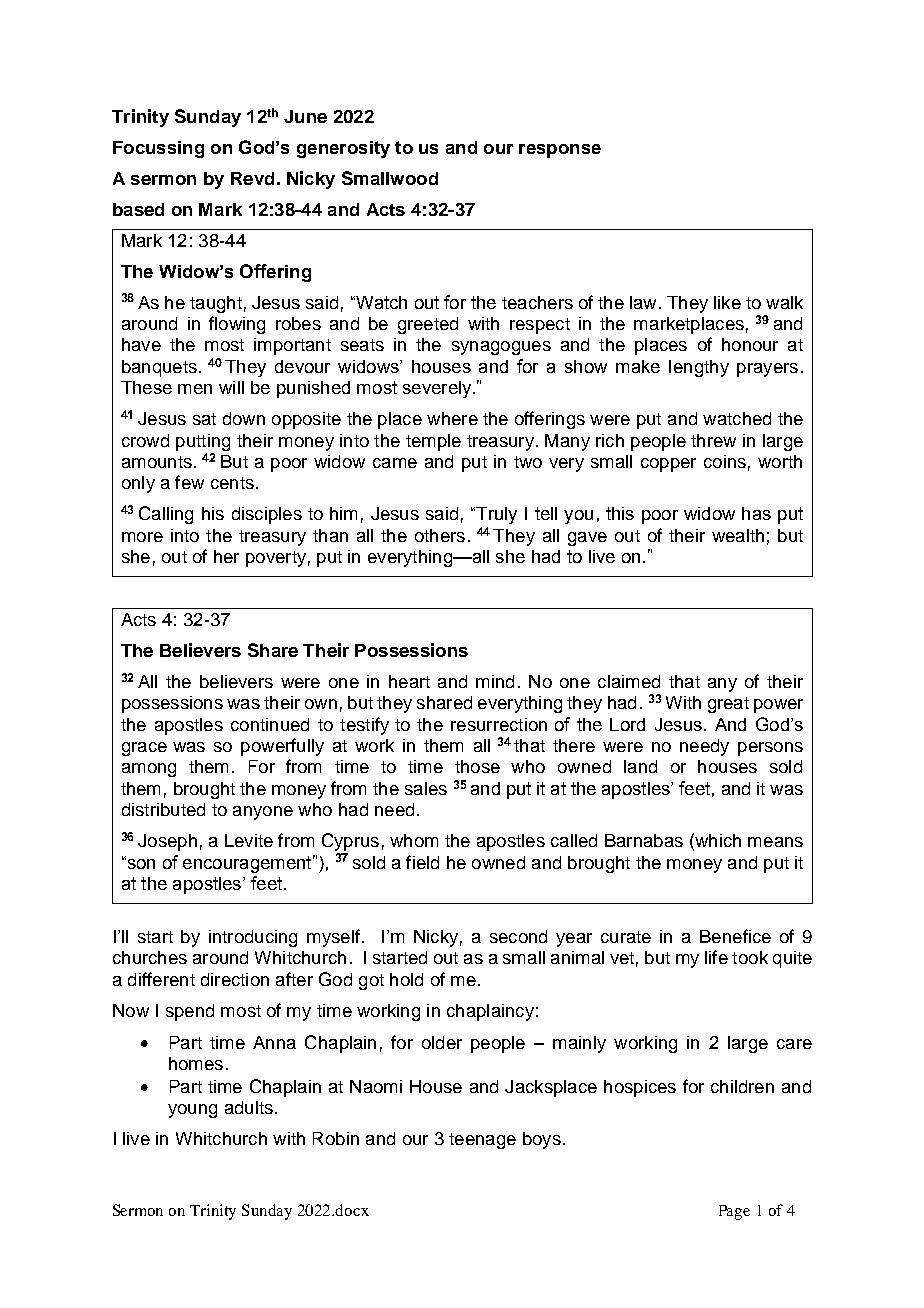 The image size is (924, 1308). What do you see at coordinates (482, 1141) in the screenshot?
I see `teenage` at bounding box center [482, 1141].
